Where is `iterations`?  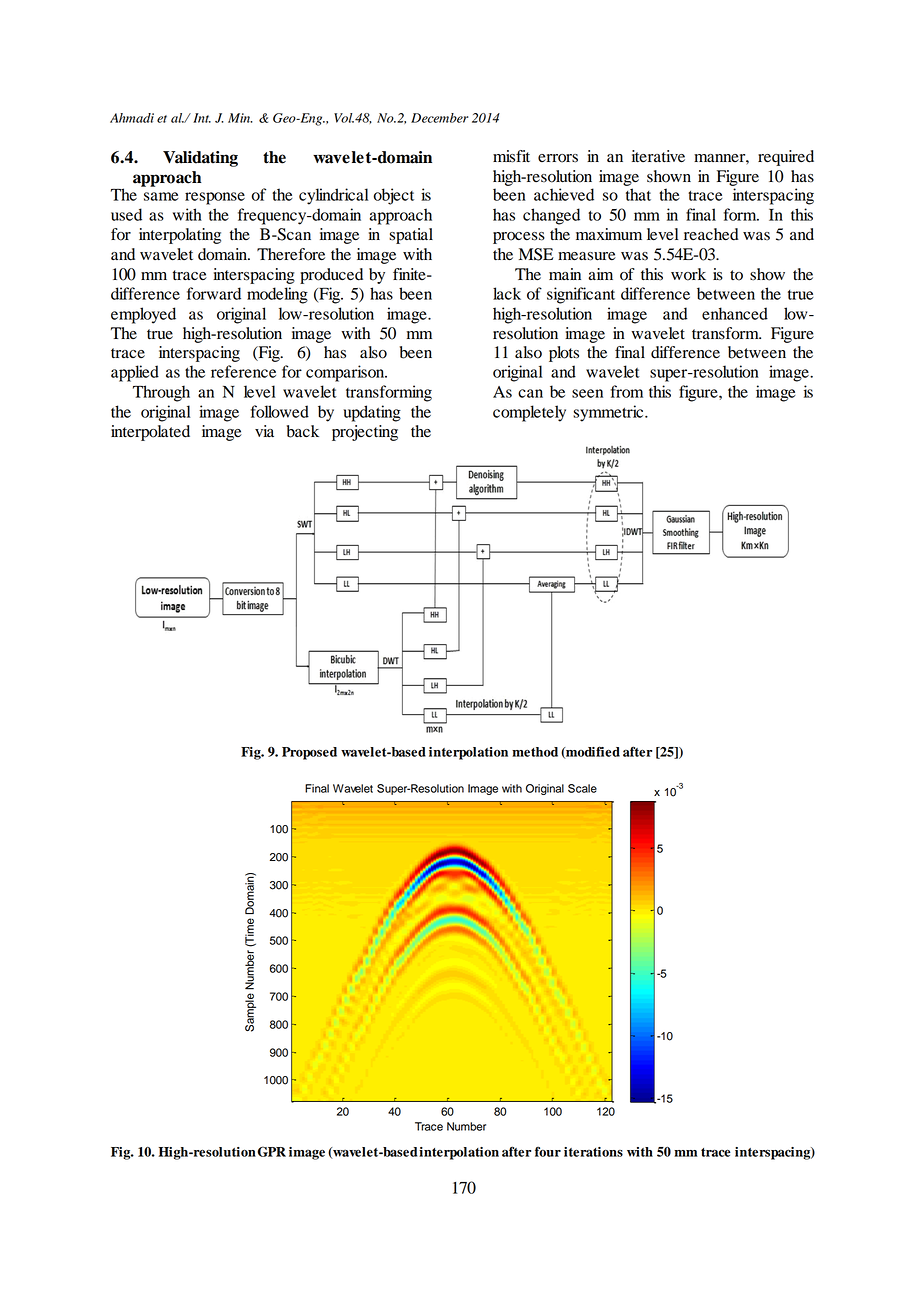
iterations is located at coordinates (593, 1152).
